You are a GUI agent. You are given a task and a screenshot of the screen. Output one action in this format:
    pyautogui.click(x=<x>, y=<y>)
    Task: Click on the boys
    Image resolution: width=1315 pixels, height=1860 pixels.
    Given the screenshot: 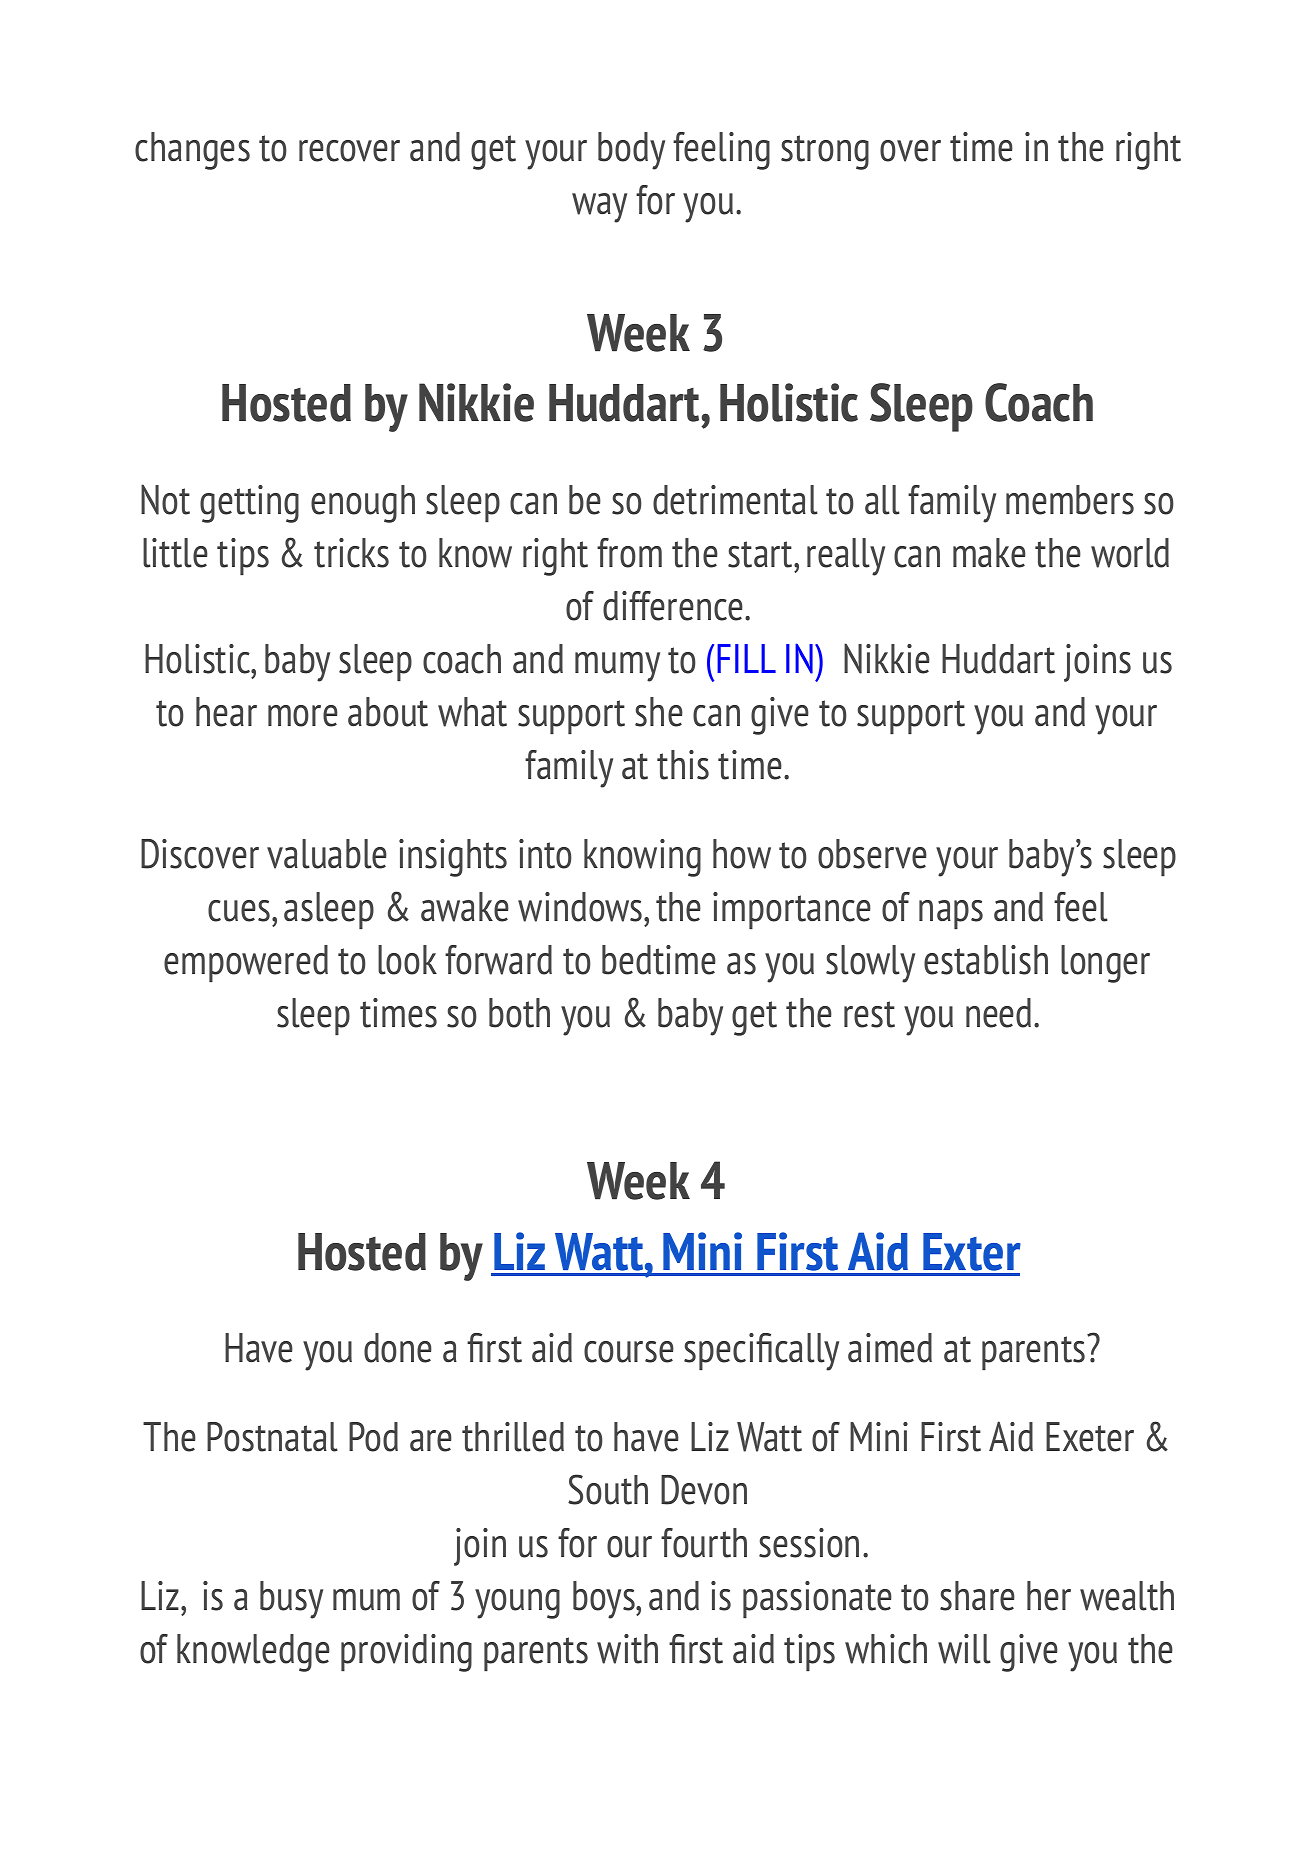 What is the action you would take?
    pyautogui.click(x=605, y=1600)
